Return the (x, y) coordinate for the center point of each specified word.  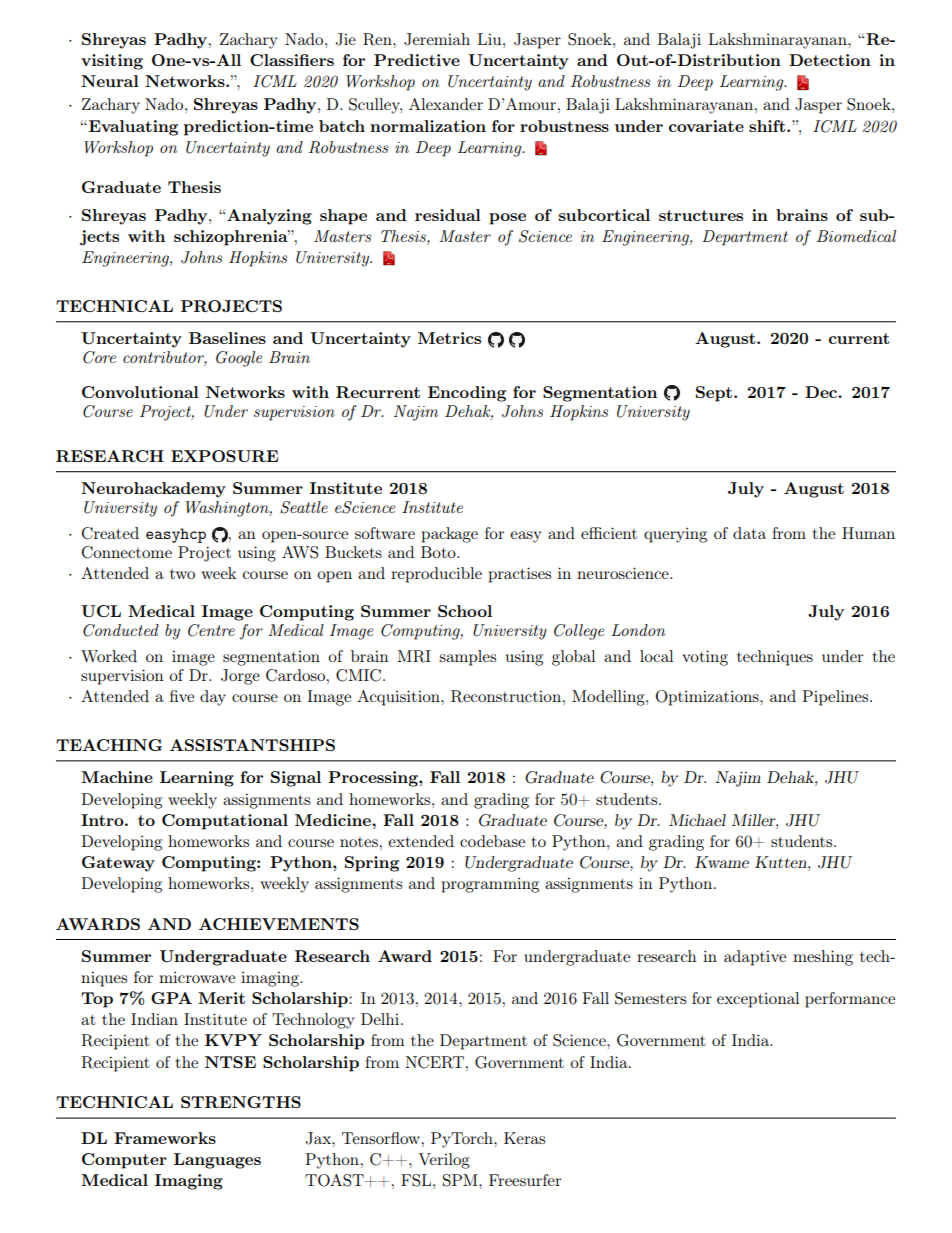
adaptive (755, 958)
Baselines (227, 338)
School (465, 611)
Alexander (446, 104)
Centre (211, 630)
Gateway (118, 864)
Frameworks (165, 1138)
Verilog (444, 1161)
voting (705, 658)
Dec (822, 392)
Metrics (449, 338)
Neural (110, 81)
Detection (830, 60)
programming (490, 885)
